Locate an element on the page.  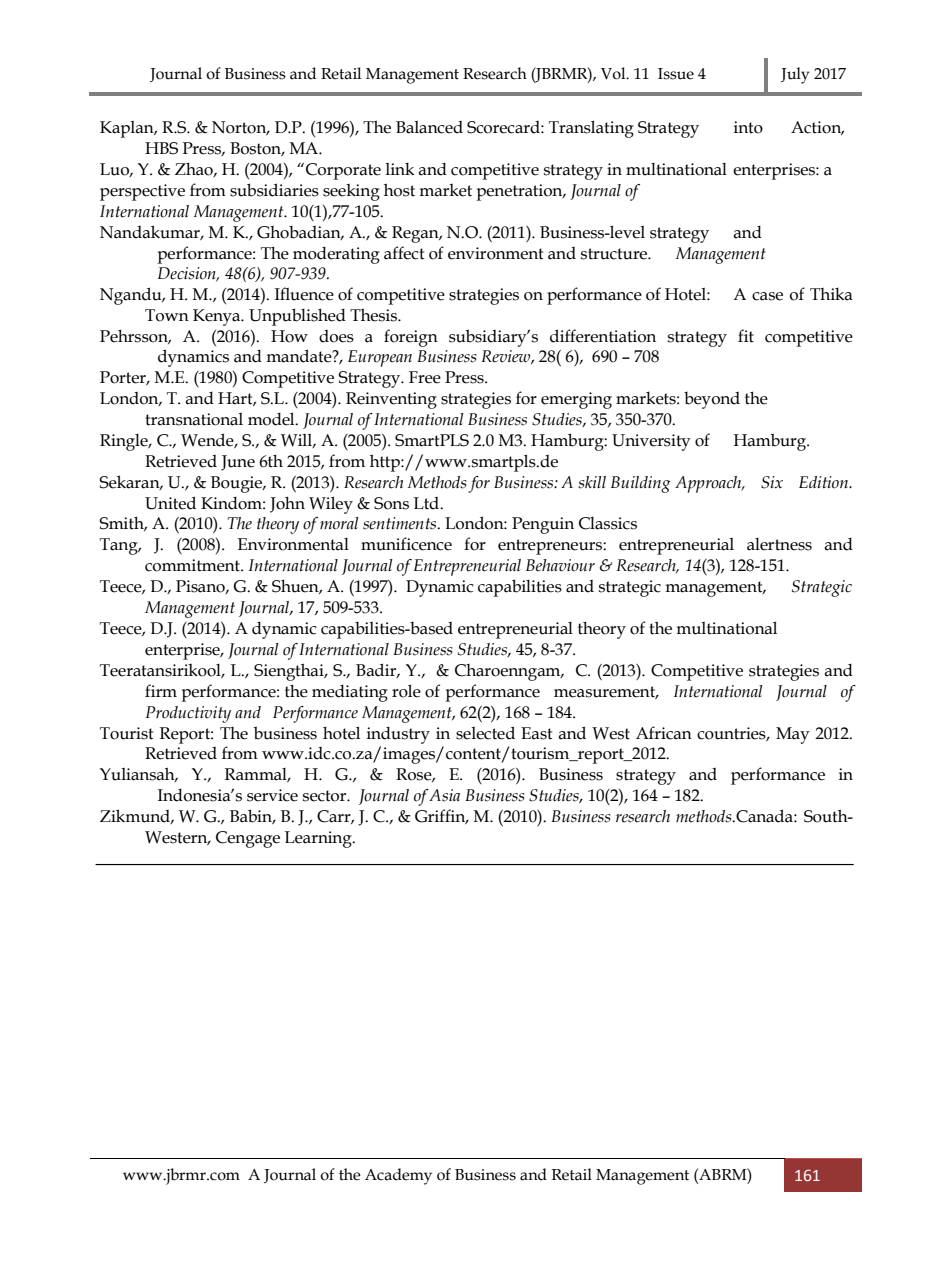
Ltd is located at coordinates (428, 503).
